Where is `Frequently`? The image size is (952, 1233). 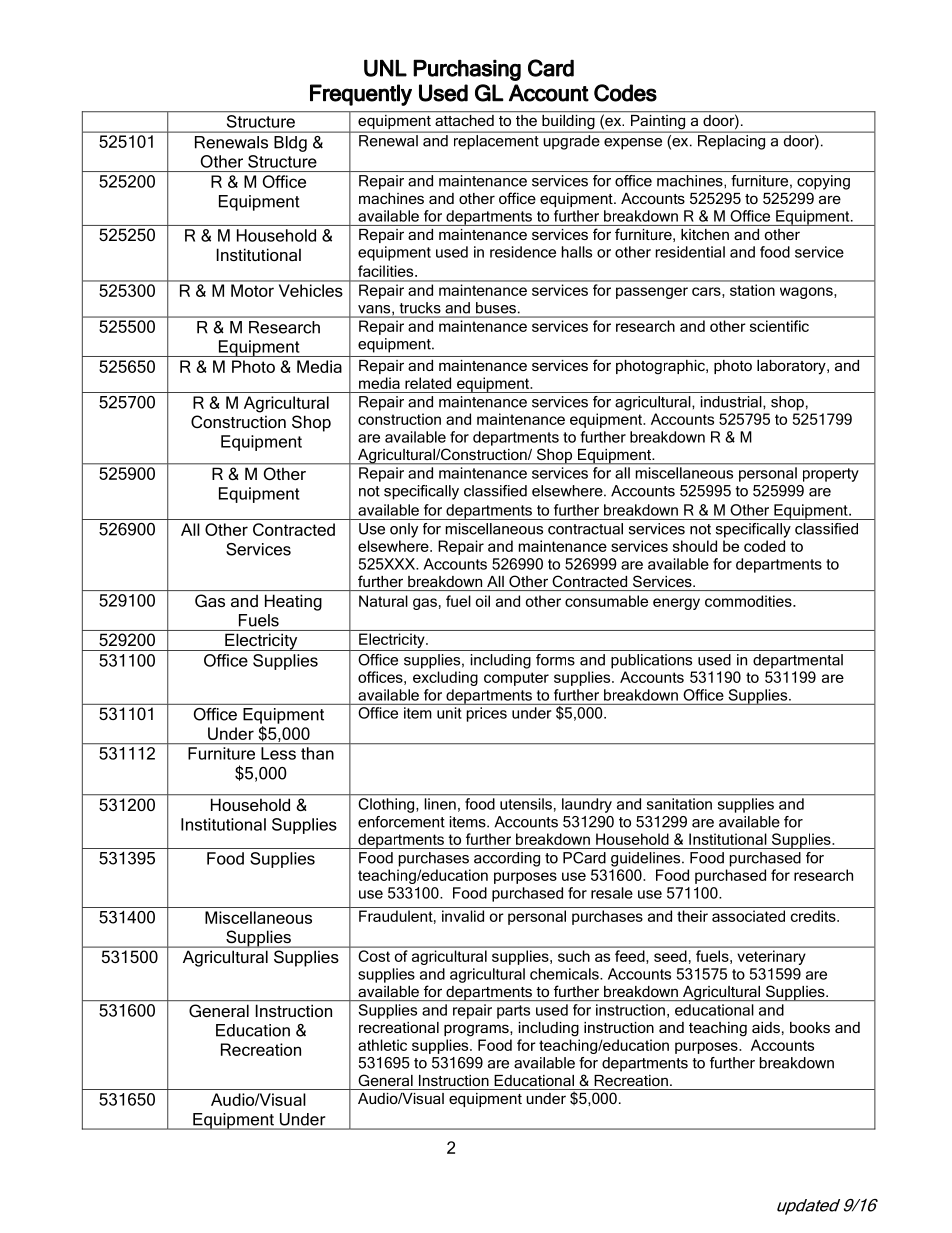 Frequently is located at coordinates (361, 95).
